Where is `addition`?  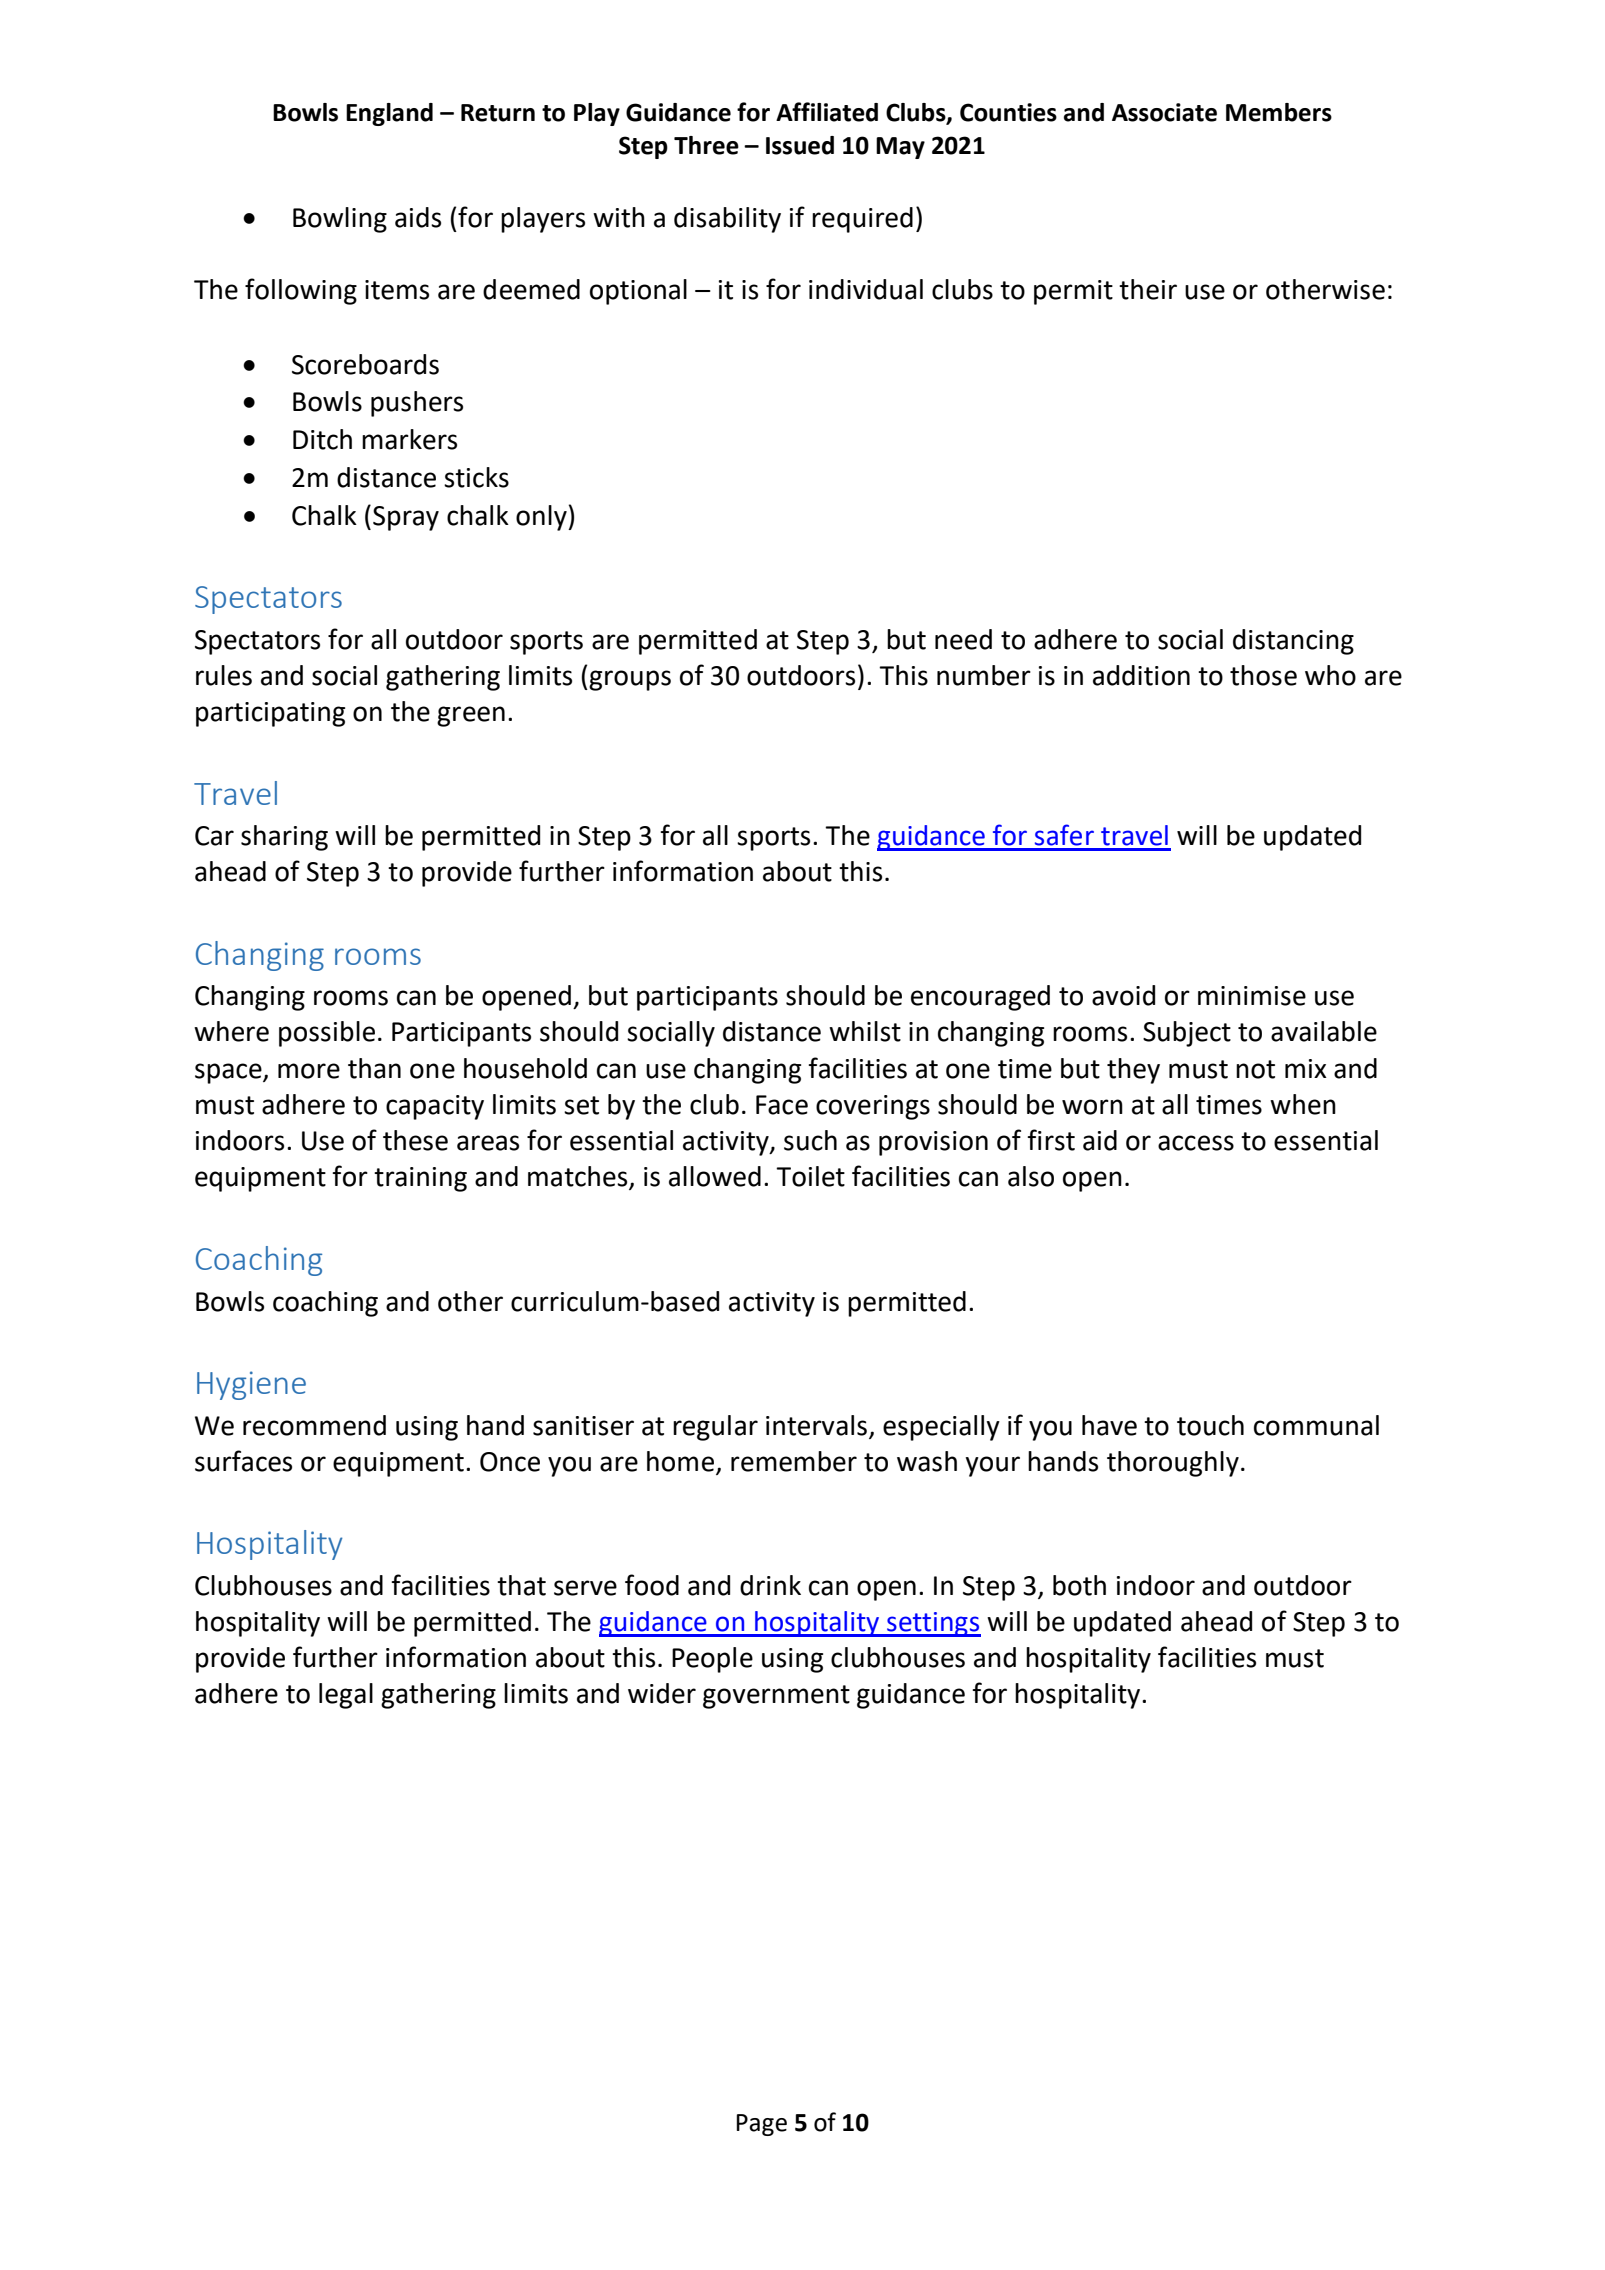 addition is located at coordinates (1141, 675).
